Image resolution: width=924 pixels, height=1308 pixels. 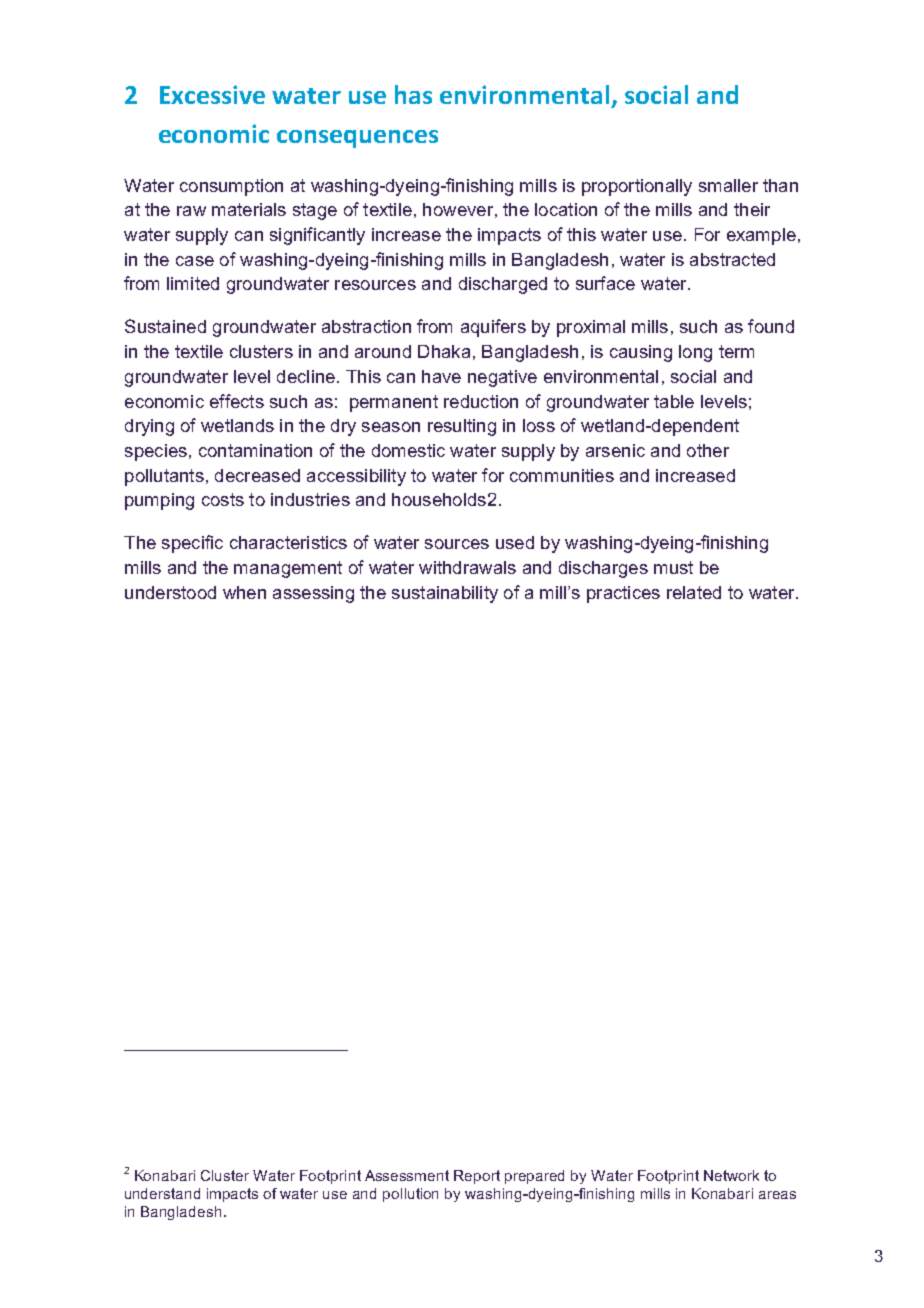 I want to click on Excessive, so click(x=212, y=94).
